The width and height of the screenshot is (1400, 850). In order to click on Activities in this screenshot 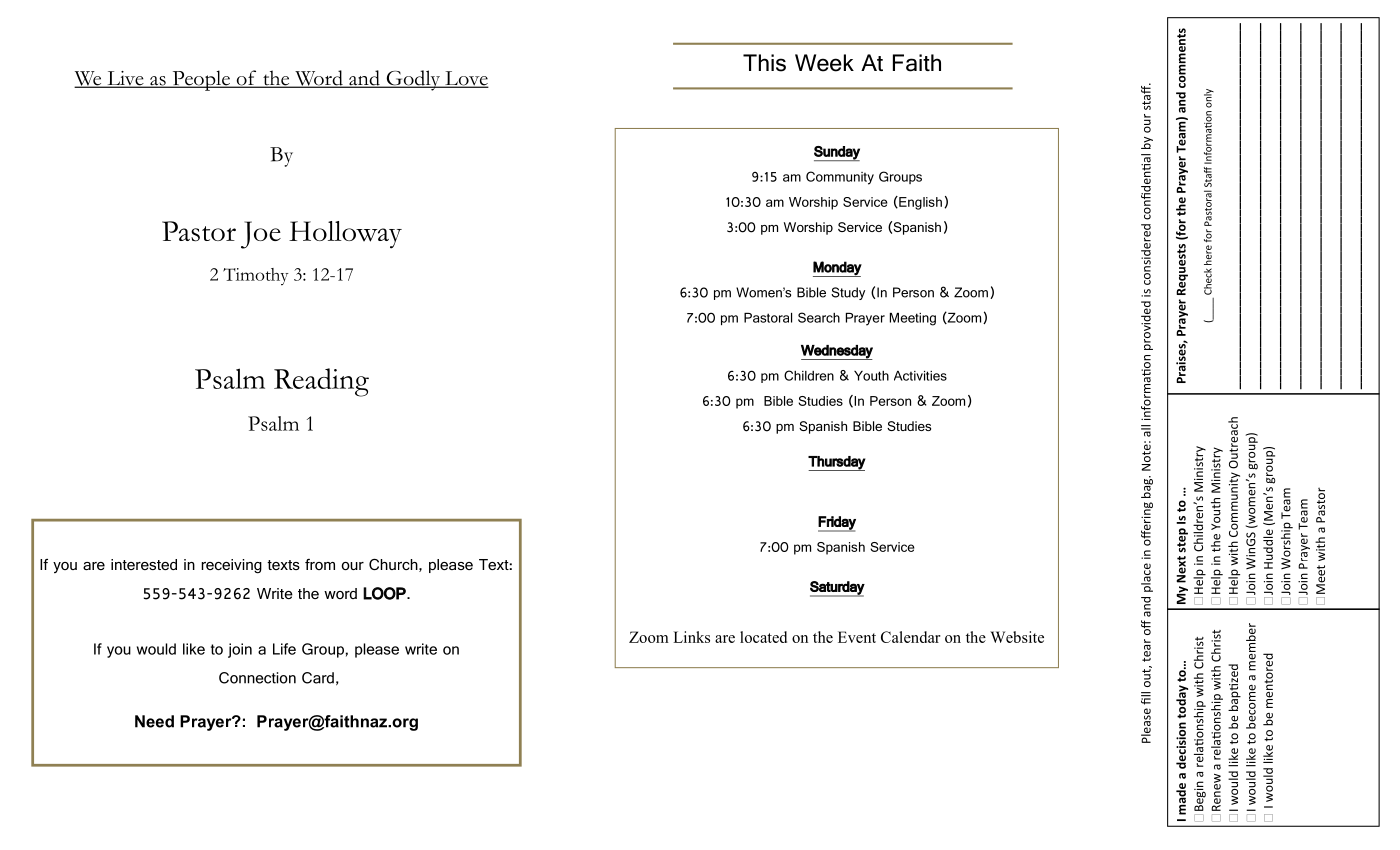, I will do `click(920, 376)`.
